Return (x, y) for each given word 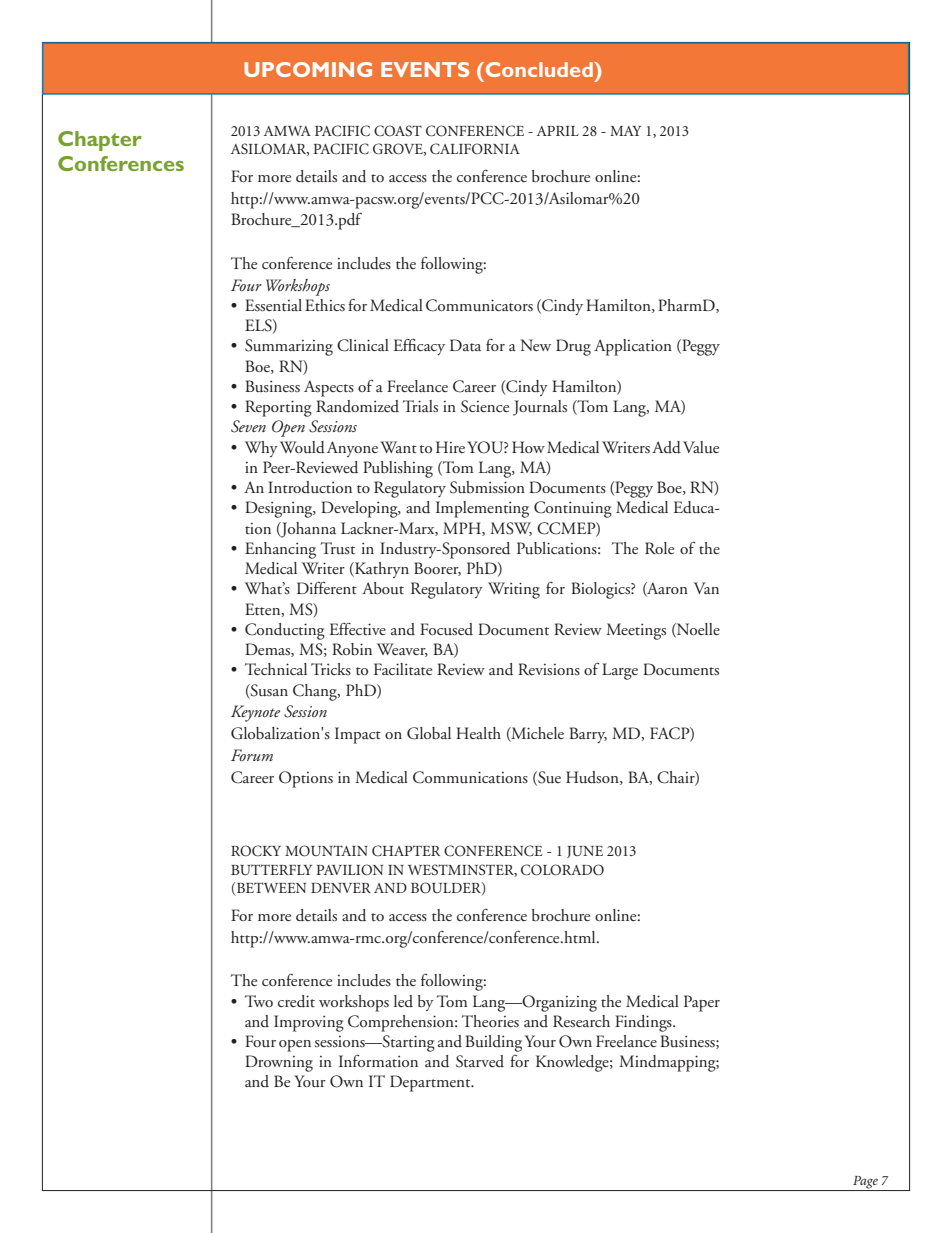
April (558, 131)
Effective (357, 629)
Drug (573, 347)
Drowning (279, 1063)
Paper (702, 1003)
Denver (341, 888)
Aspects (329, 388)
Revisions (549, 669)
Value (701, 447)
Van (706, 588)
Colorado (562, 870)
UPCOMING (308, 69)
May (625, 131)
